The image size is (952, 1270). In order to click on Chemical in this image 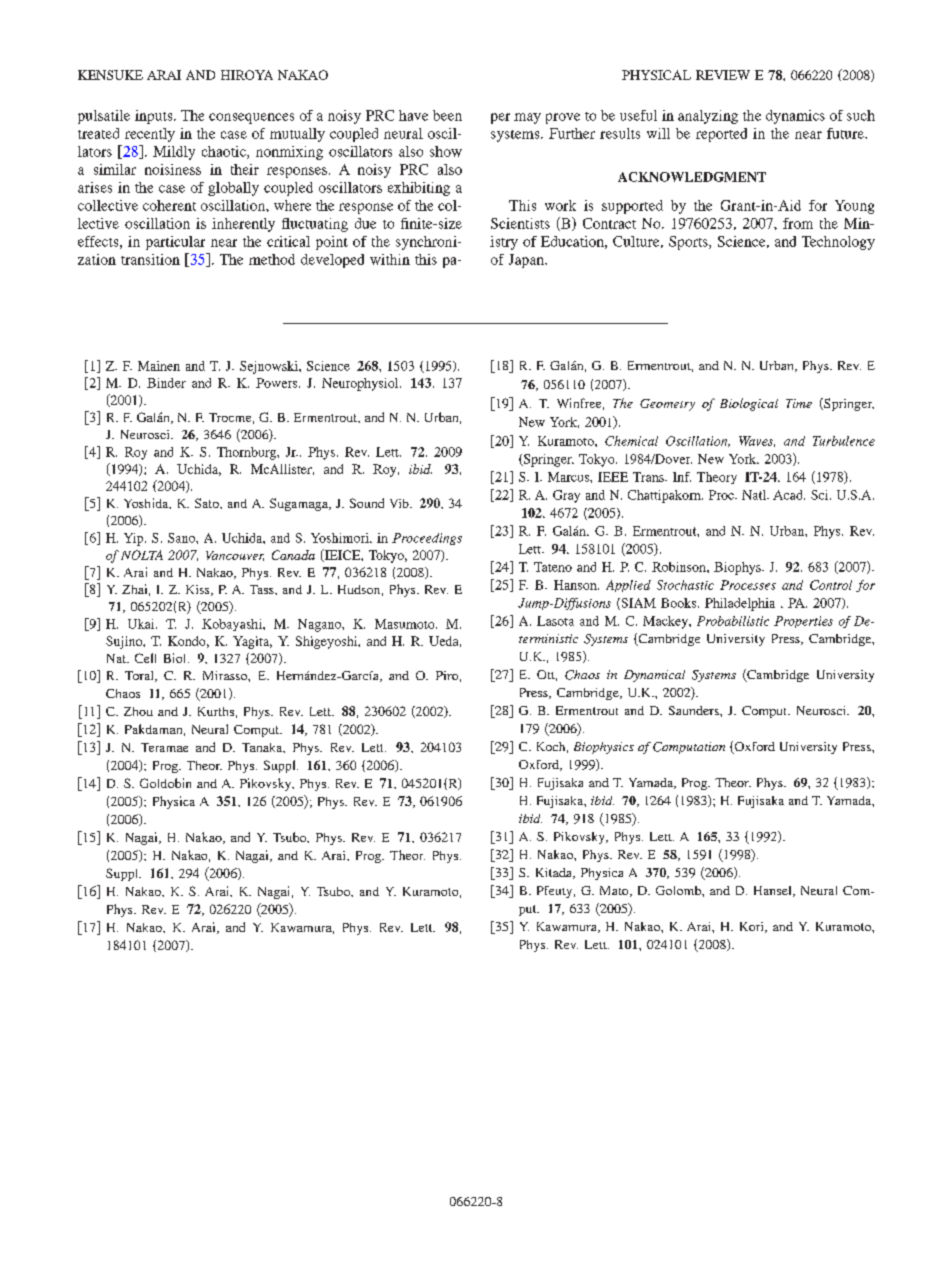, I will do `click(631, 441)`.
